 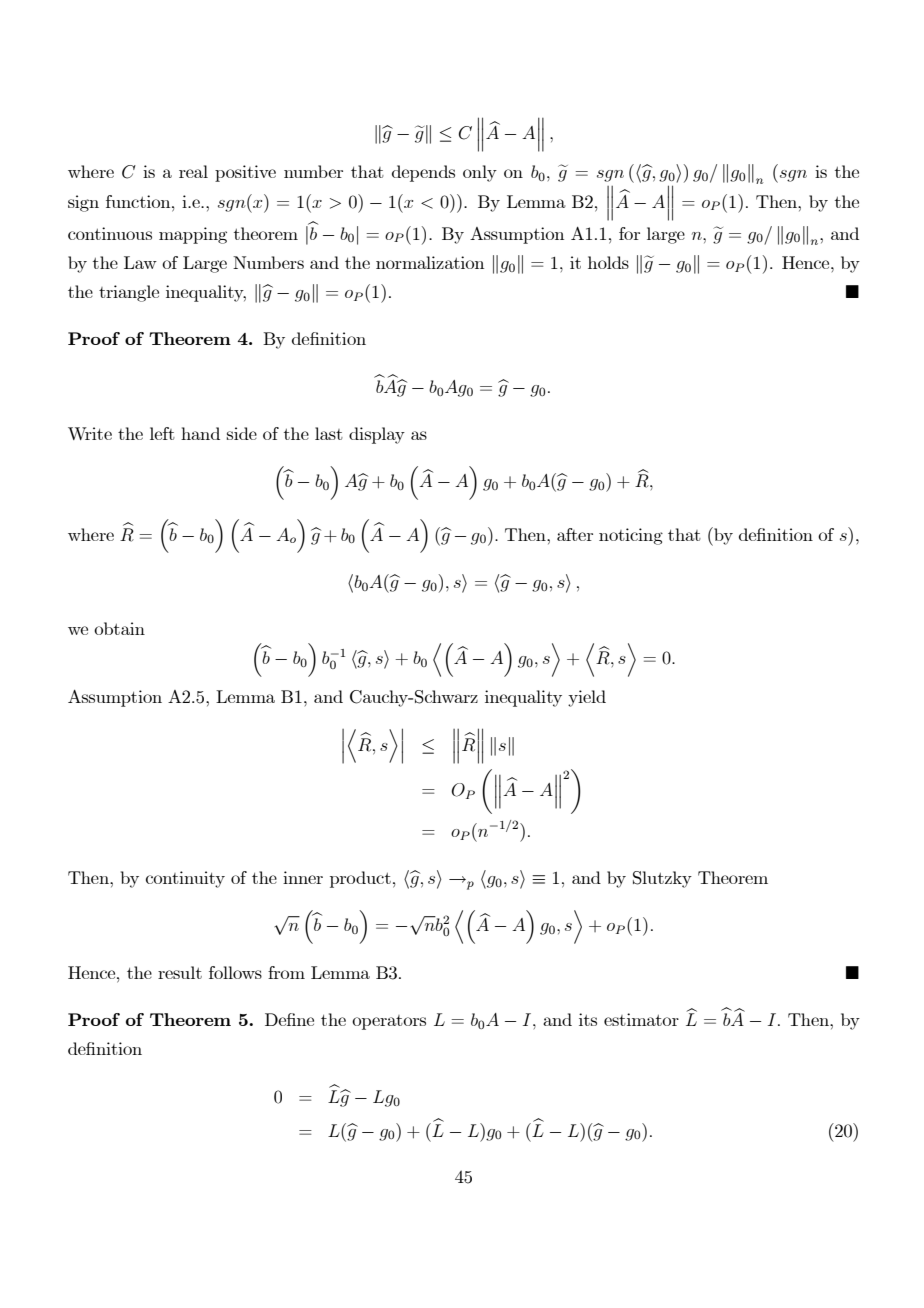 What do you see at coordinates (139, 201) in the page?
I see `function` at bounding box center [139, 201].
